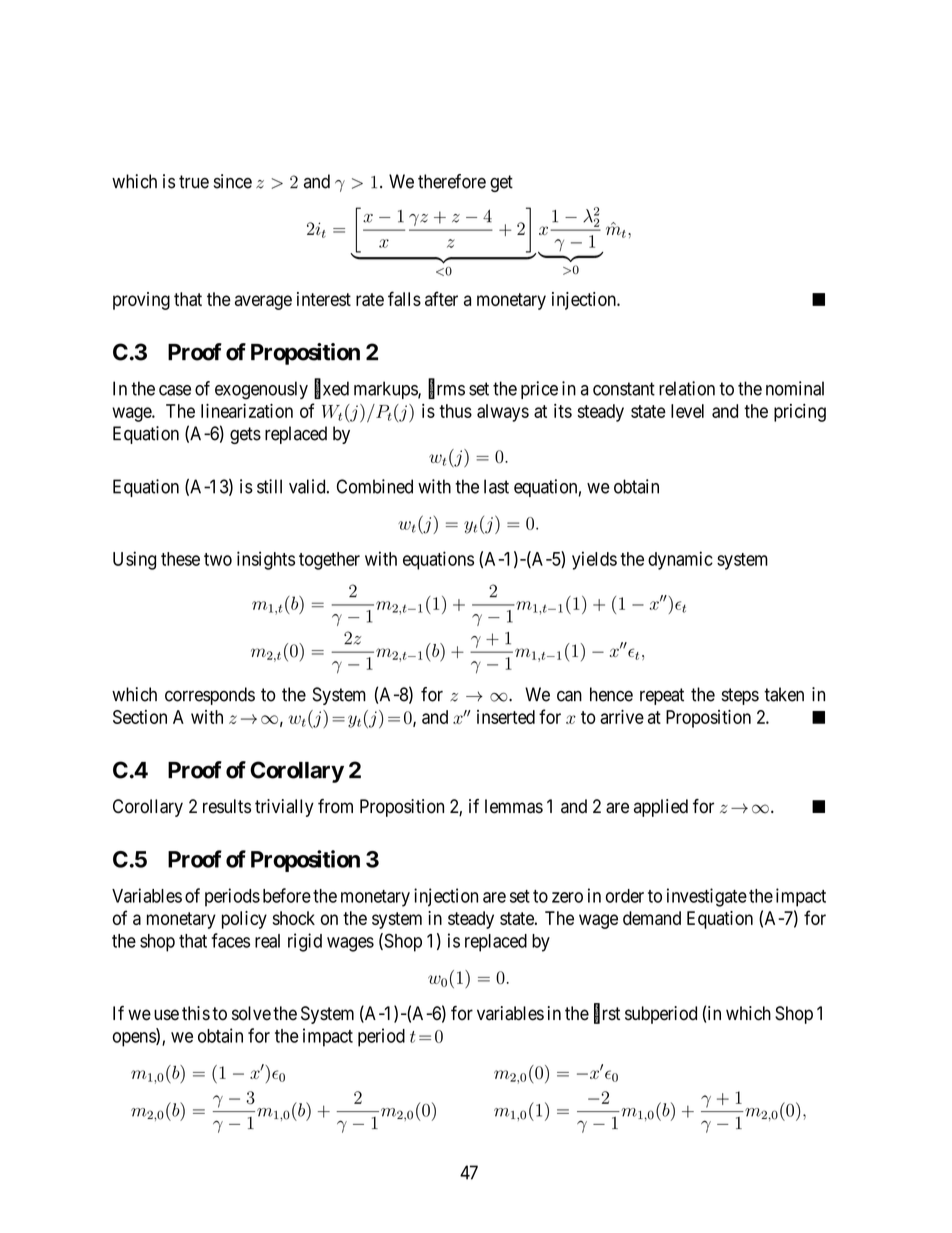 This screenshot has width=952, height=1233. What do you see at coordinates (455, 411) in the screenshot?
I see `thus` at bounding box center [455, 411].
